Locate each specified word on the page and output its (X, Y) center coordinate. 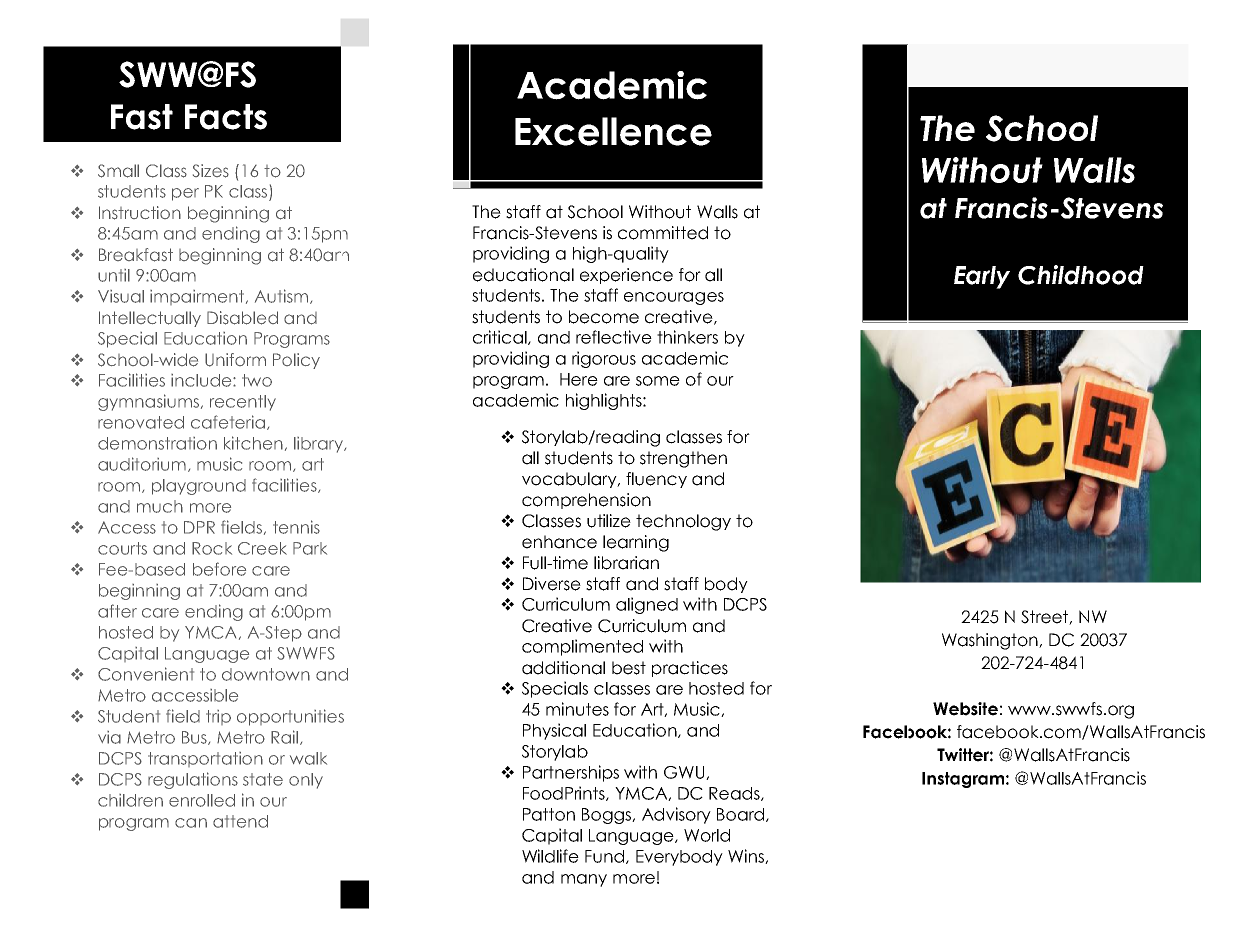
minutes (577, 709)
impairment (198, 297)
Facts (226, 117)
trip (218, 717)
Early (982, 277)
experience (626, 276)
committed (663, 233)
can (191, 823)
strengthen (683, 459)
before (219, 569)
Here (579, 379)
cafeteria (229, 422)
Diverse (552, 584)
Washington (991, 641)
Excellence (613, 131)
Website (965, 709)
